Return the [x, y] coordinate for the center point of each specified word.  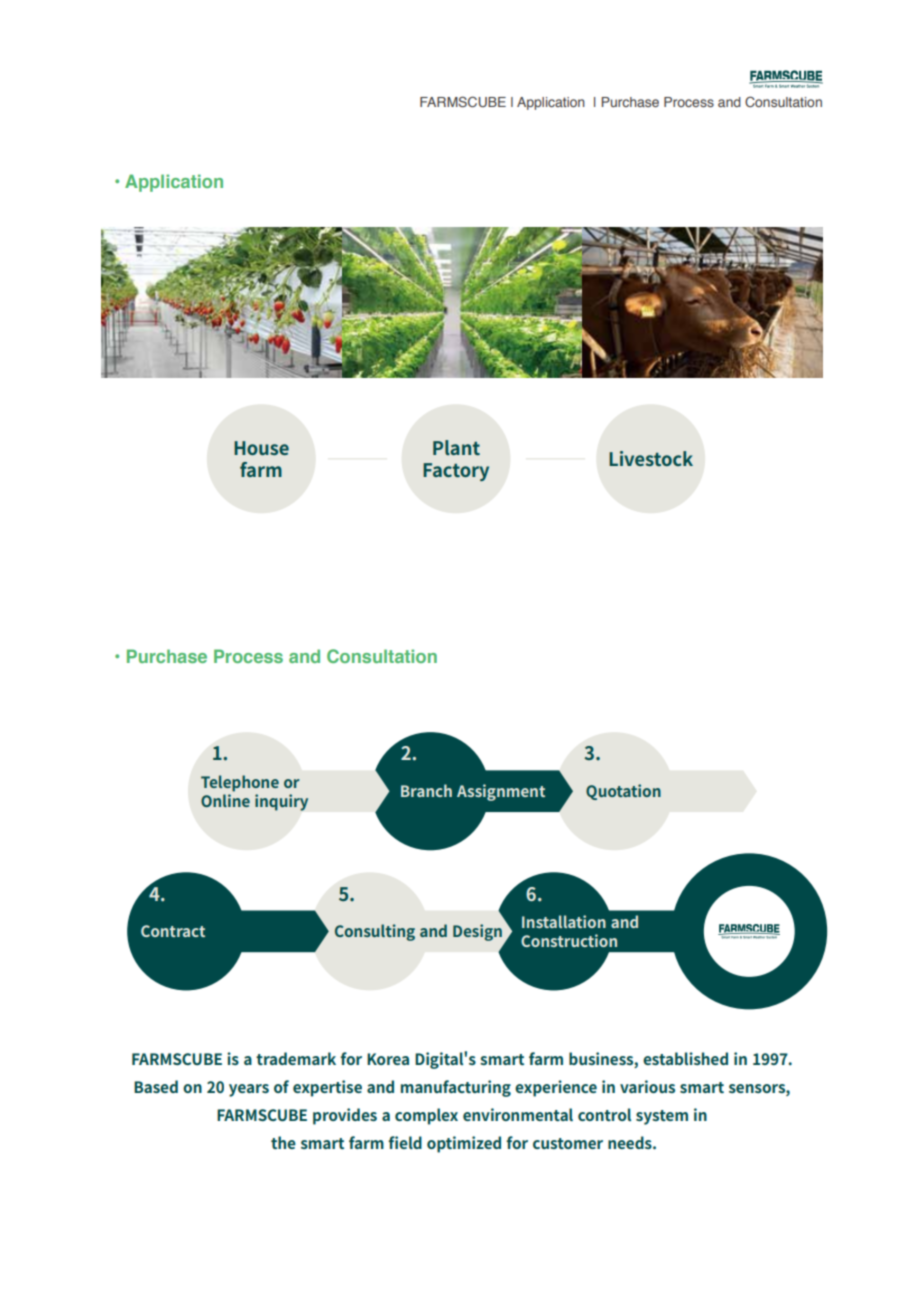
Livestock [651, 458]
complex [426, 1116]
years [249, 1090]
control [604, 1114]
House [261, 448]
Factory [456, 472]
